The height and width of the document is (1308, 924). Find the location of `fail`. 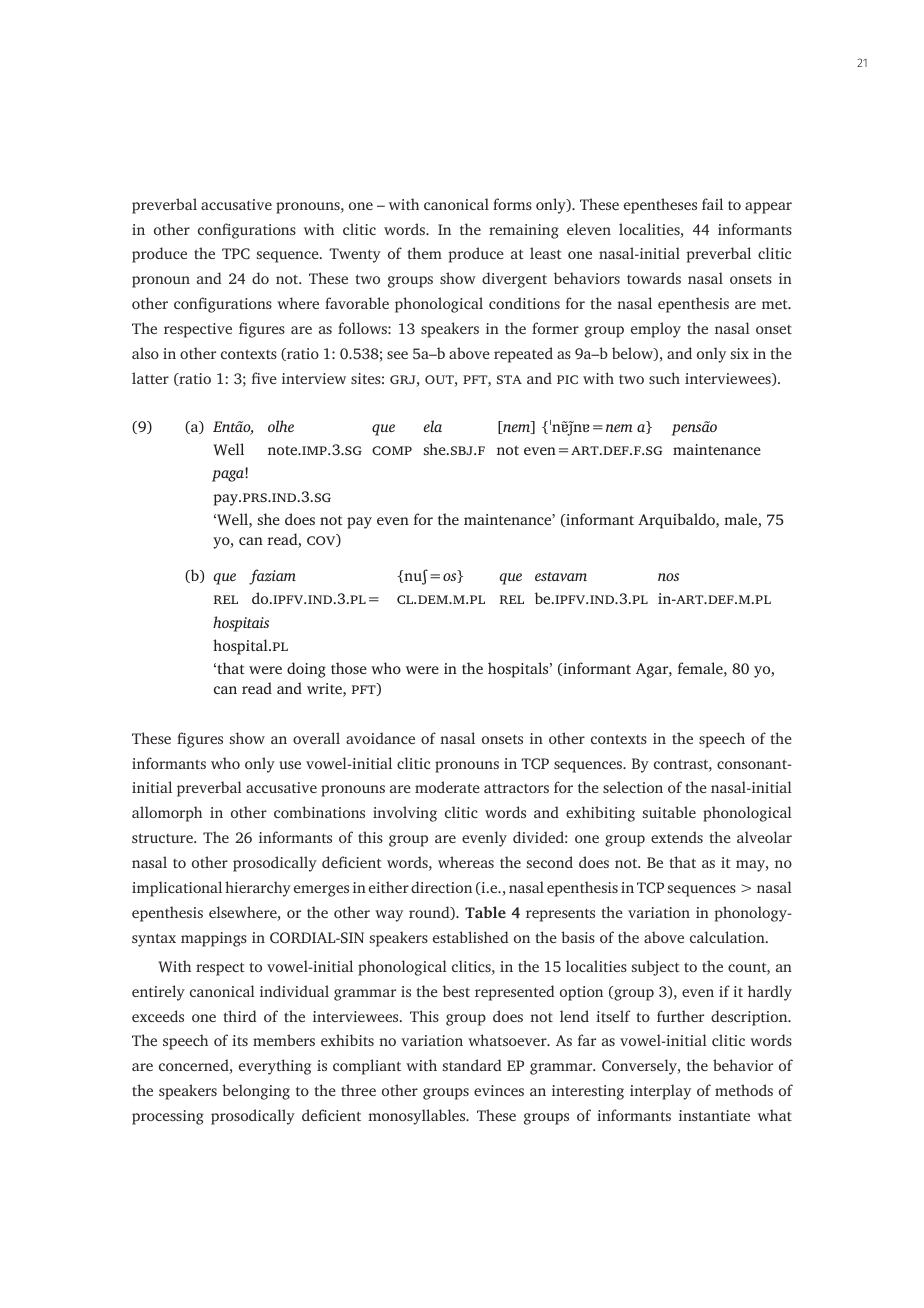

fail is located at coordinates (712, 204).
